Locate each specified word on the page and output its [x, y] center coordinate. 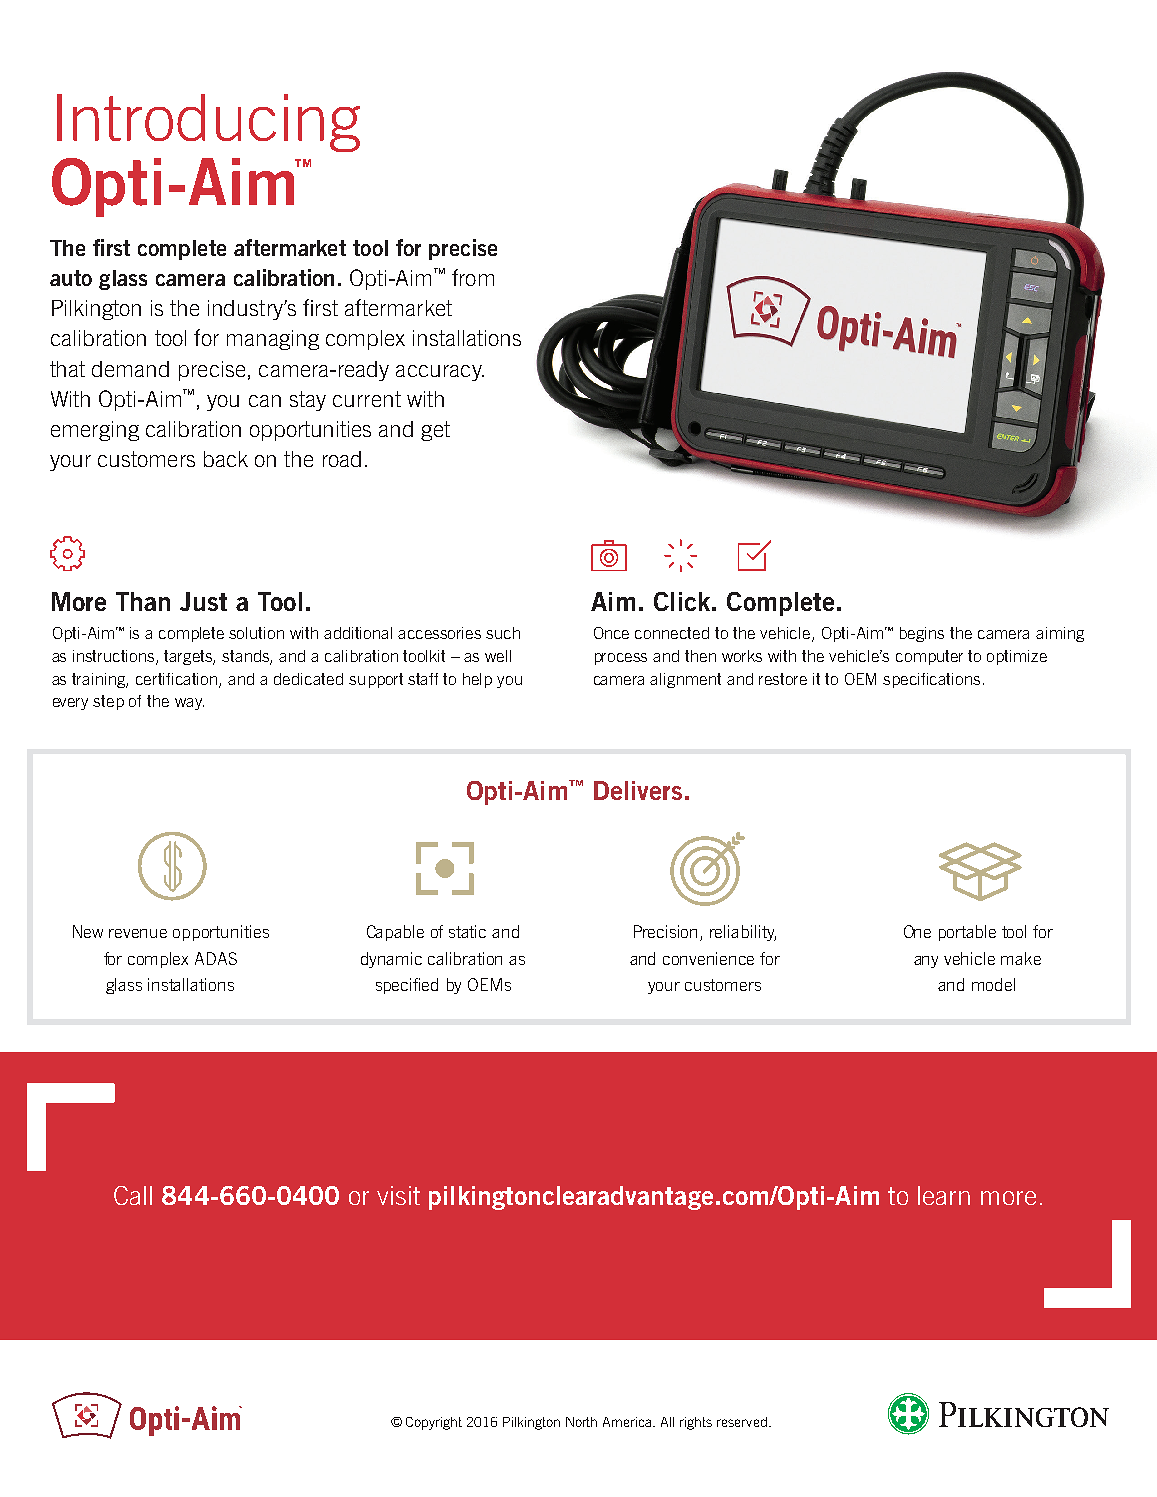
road [342, 459]
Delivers [638, 790]
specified [407, 986]
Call [133, 1195]
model [993, 984]
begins [922, 634]
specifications [931, 680]
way [189, 704]
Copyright [434, 1423]
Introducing [208, 123]
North [581, 1422]
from [473, 277]
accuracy [440, 373]
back [226, 459]
